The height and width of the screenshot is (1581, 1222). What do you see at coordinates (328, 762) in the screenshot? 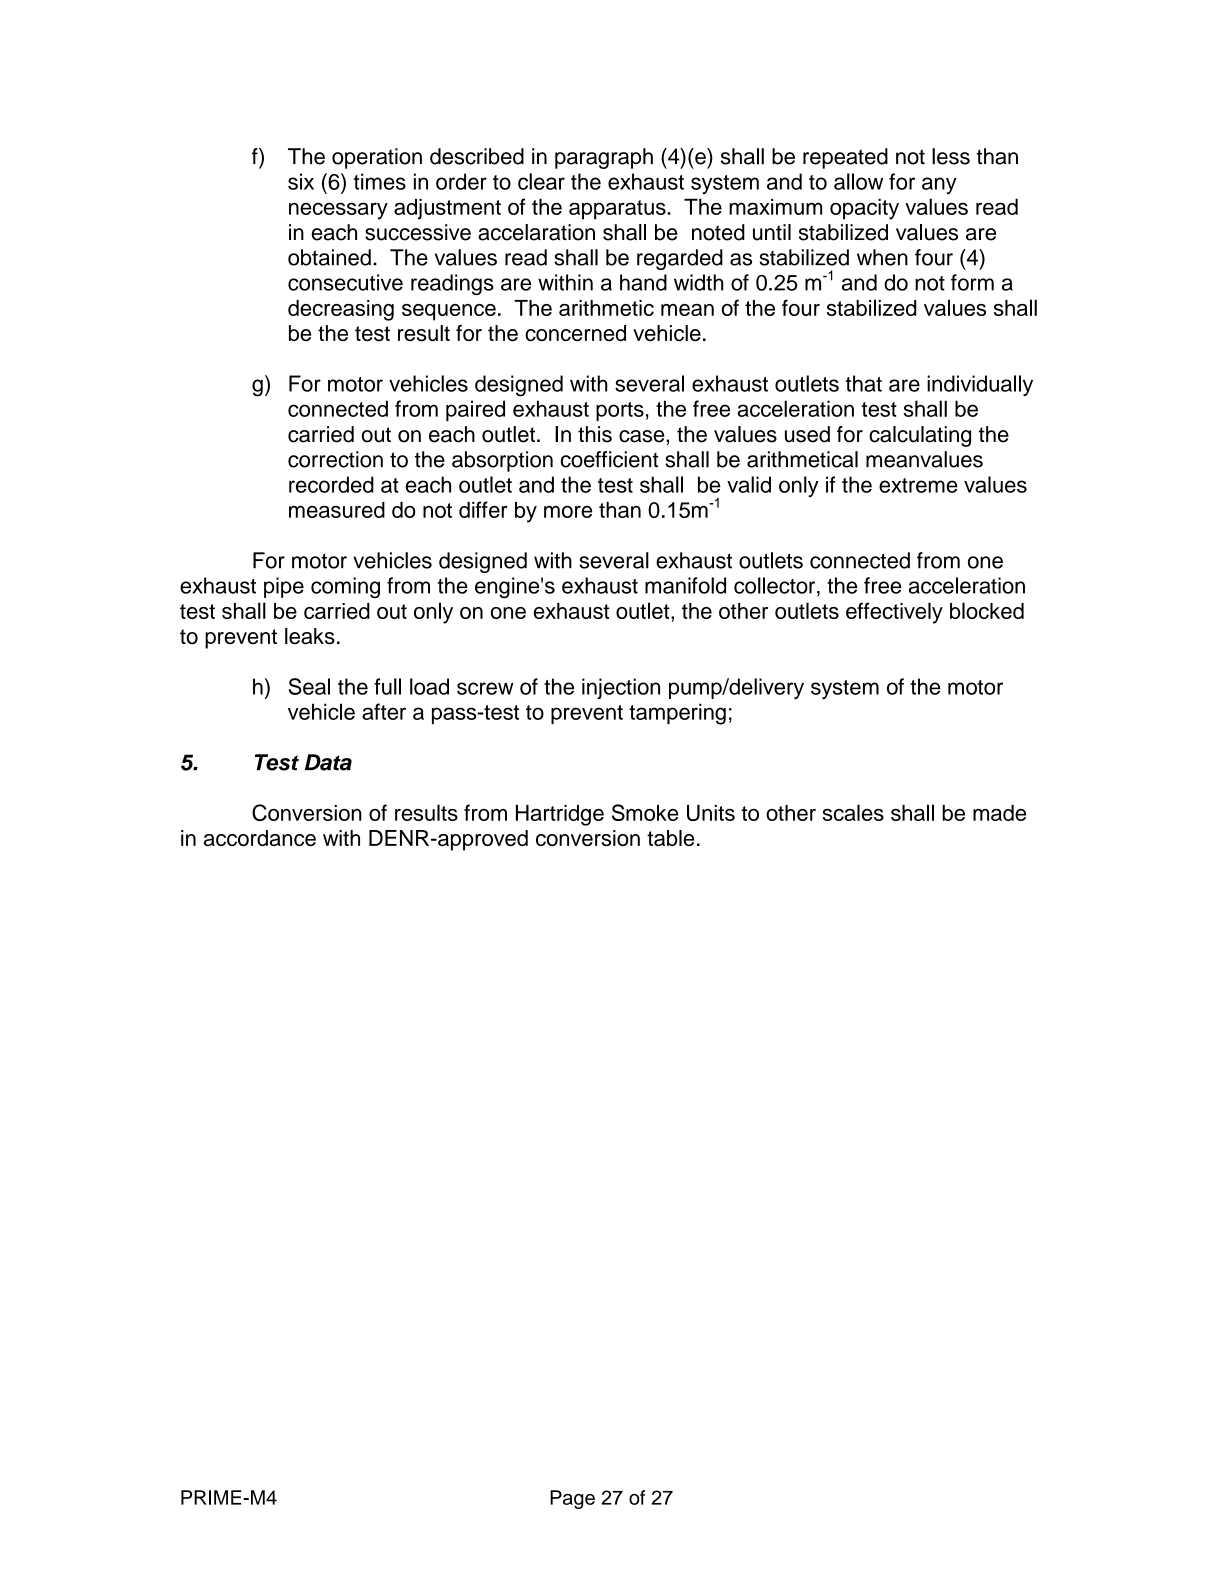
I see `Data` at bounding box center [328, 762].
